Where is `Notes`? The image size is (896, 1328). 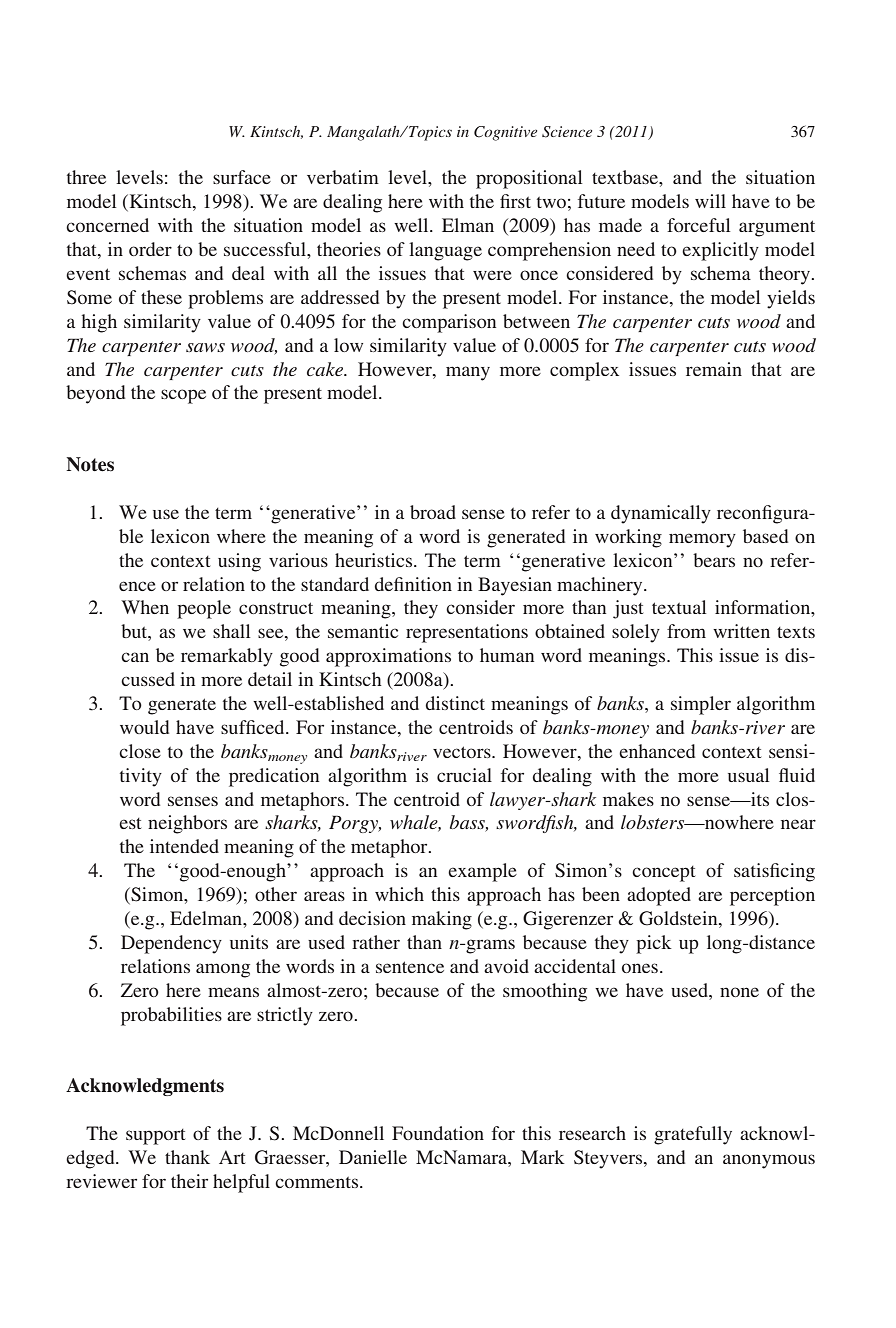 Notes is located at coordinates (90, 464).
